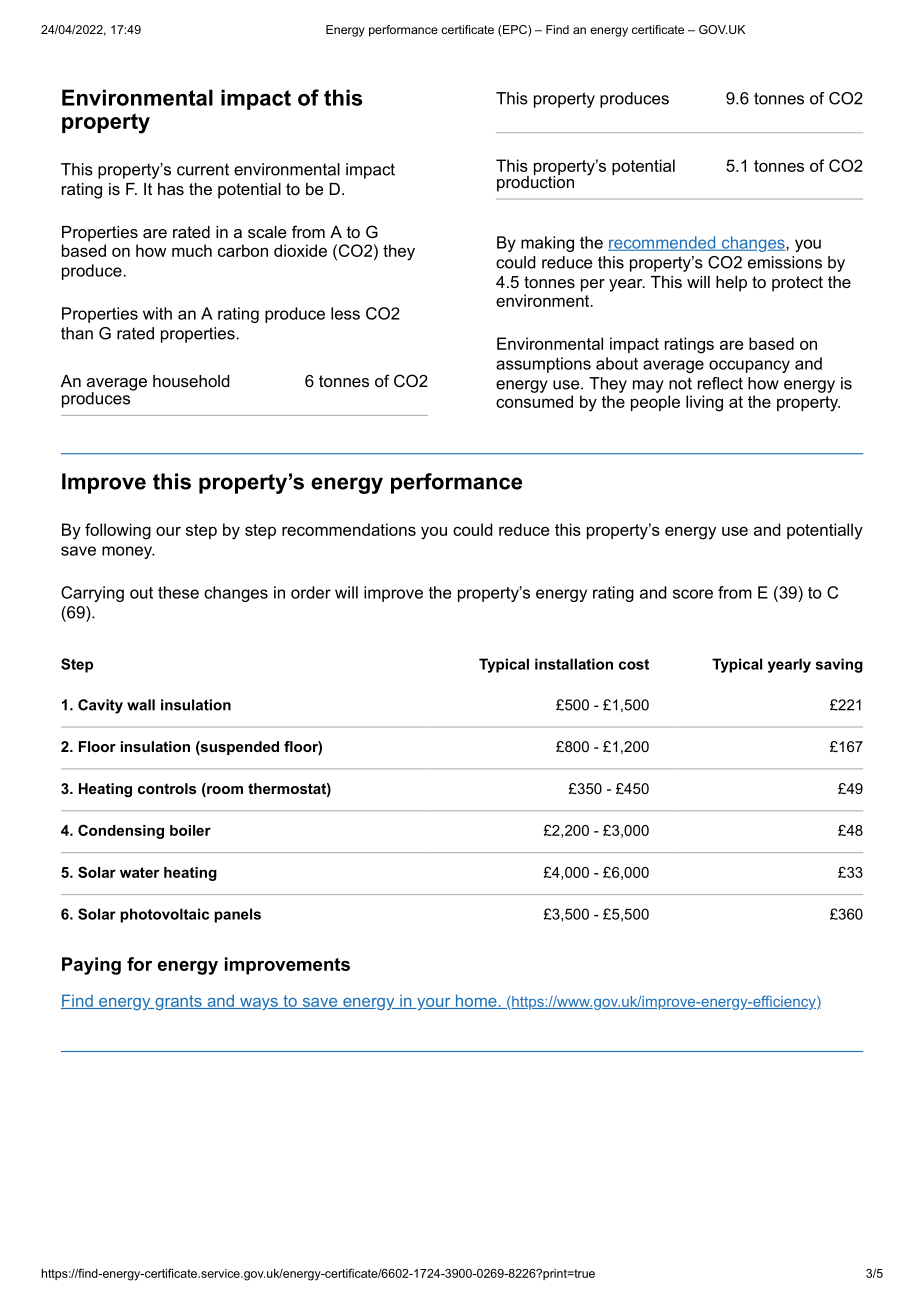  Describe the element at coordinates (476, 1001) in the screenshot. I see `home` at that location.
